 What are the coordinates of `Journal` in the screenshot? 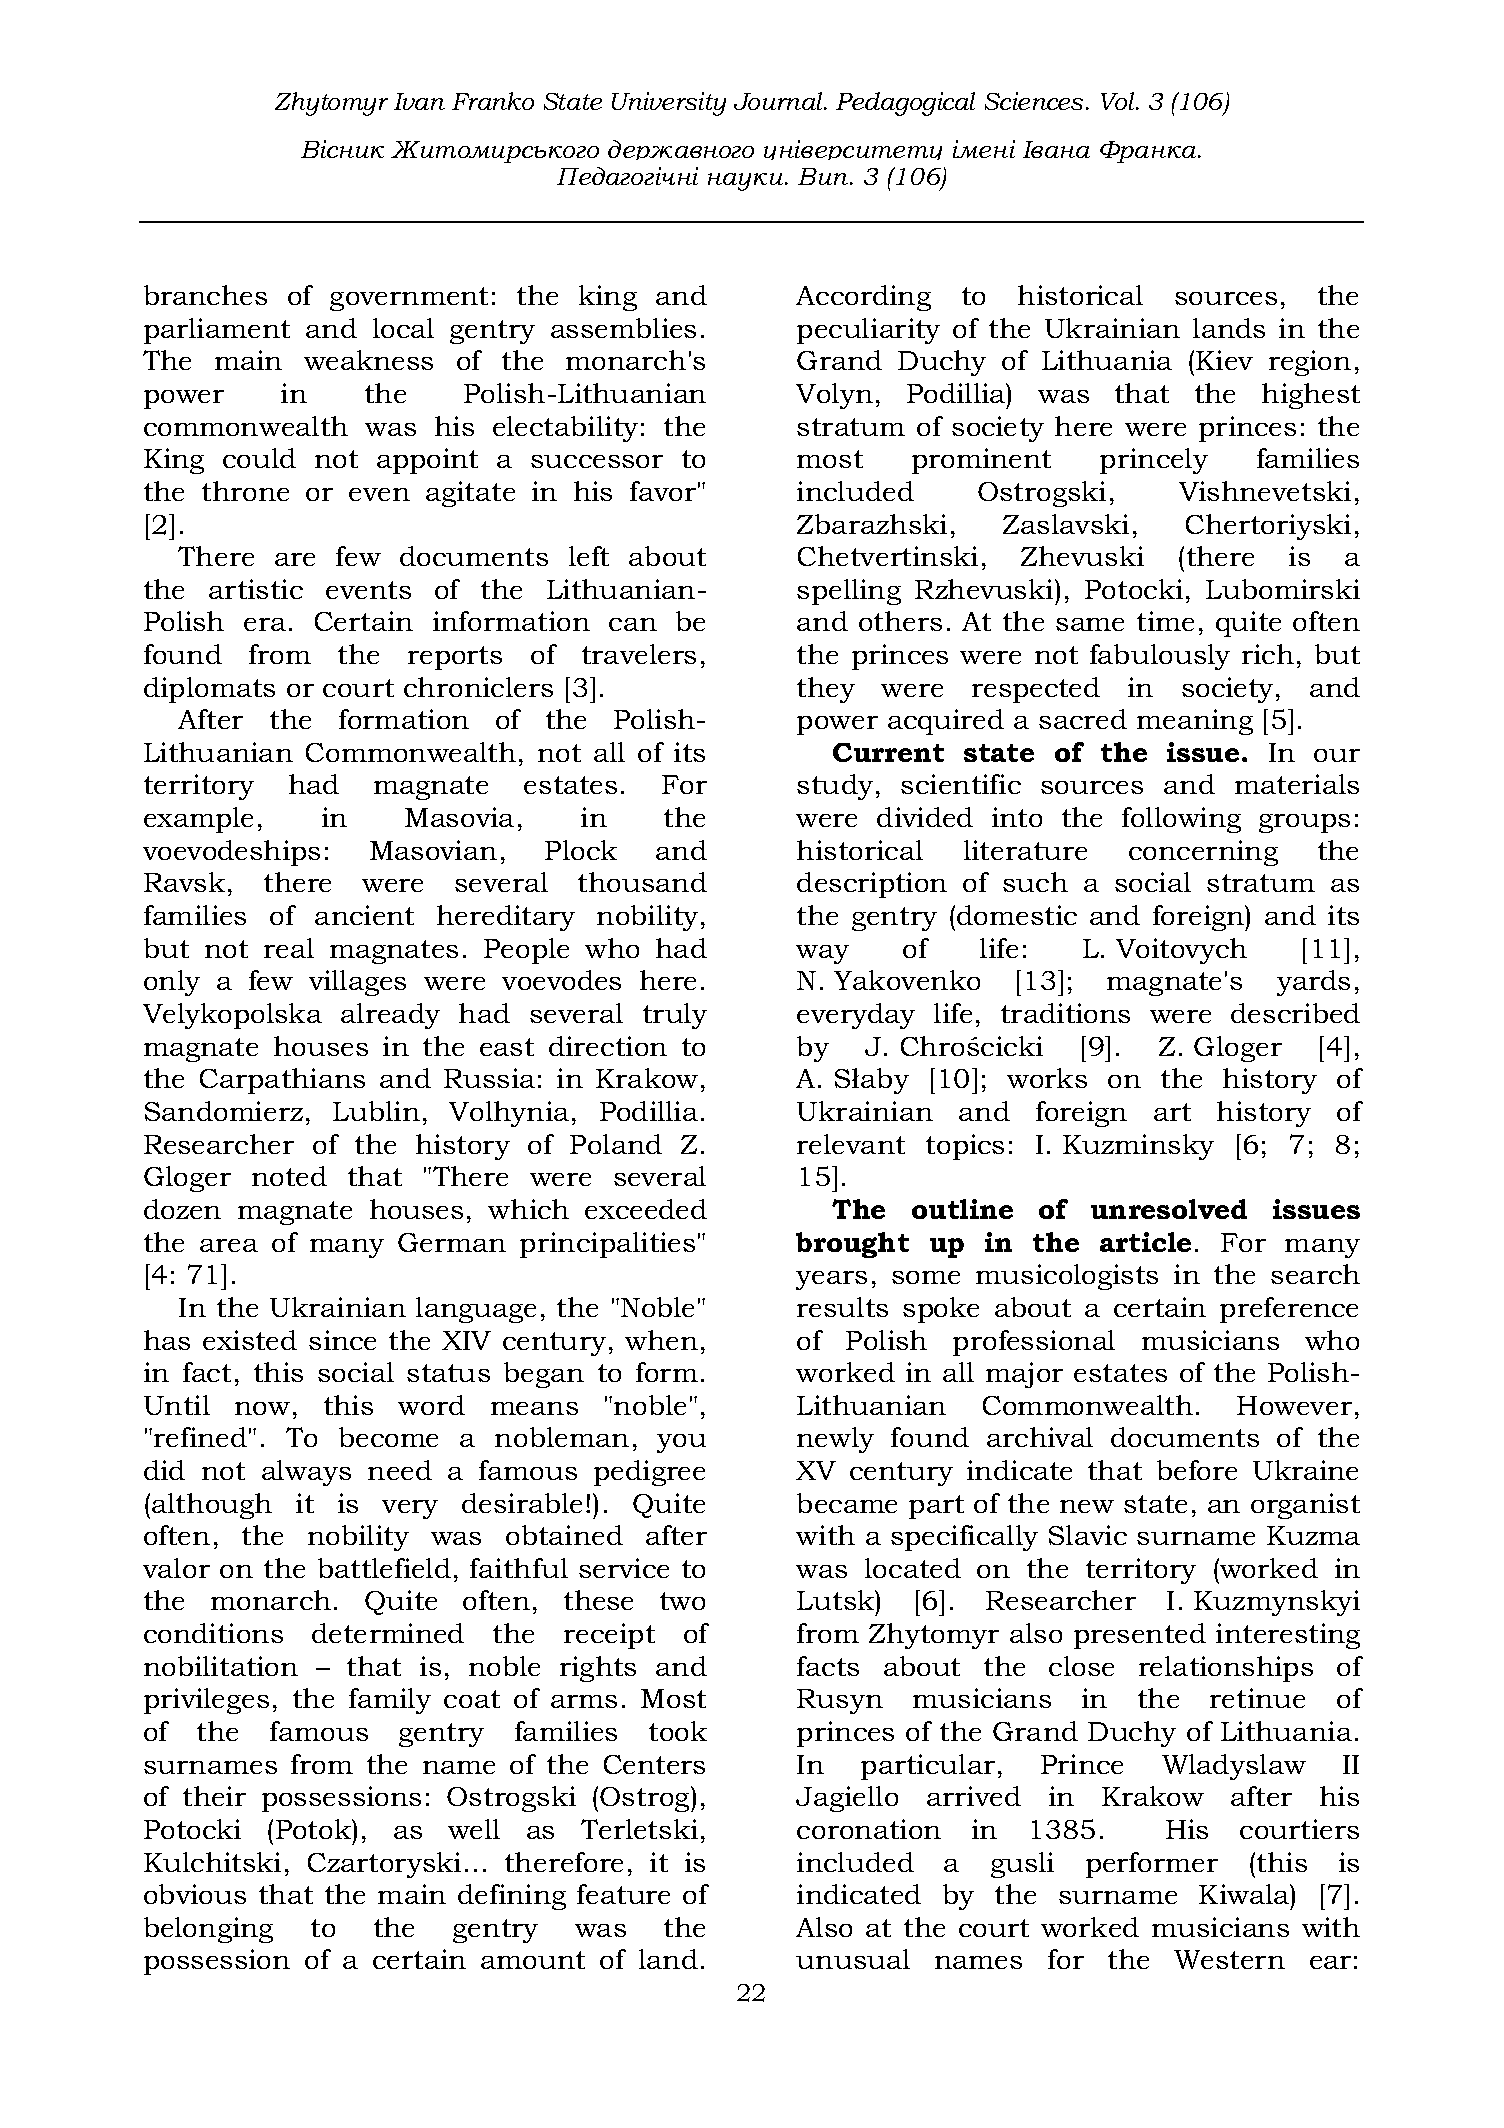 It's located at (780, 101).
